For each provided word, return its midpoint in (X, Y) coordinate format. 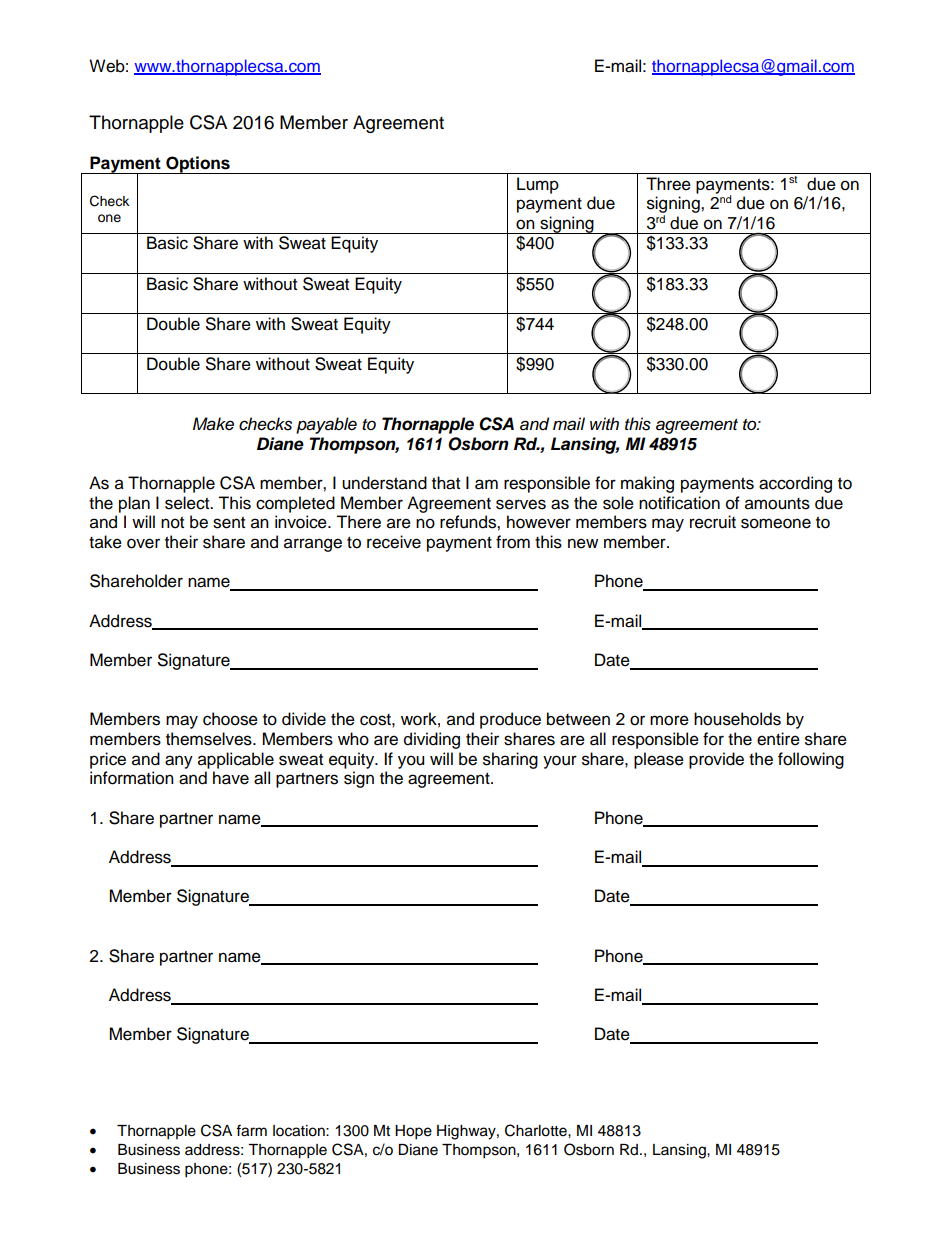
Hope (413, 1132)
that (446, 483)
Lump (538, 185)
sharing (510, 760)
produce (510, 720)
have (231, 778)
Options (198, 165)
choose (230, 719)
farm (251, 1130)
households (737, 719)
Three (668, 184)
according (795, 484)
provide (716, 760)
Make (213, 424)
